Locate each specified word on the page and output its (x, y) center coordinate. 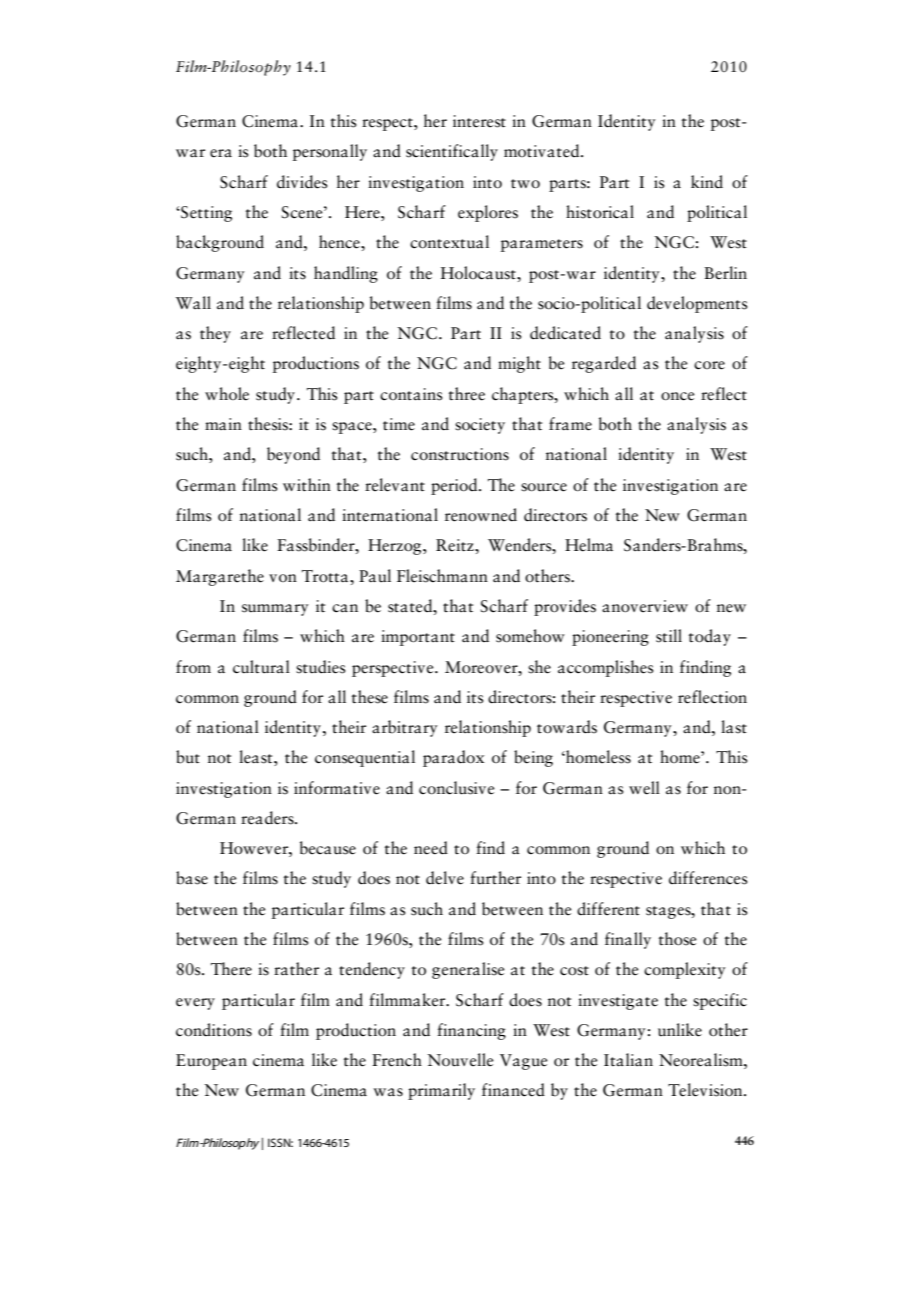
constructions (460, 454)
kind (707, 182)
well (644, 788)
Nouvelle (460, 1060)
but (188, 757)
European (211, 1062)
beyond (293, 455)
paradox (453, 758)
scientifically (452, 152)
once (677, 396)
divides (302, 182)
